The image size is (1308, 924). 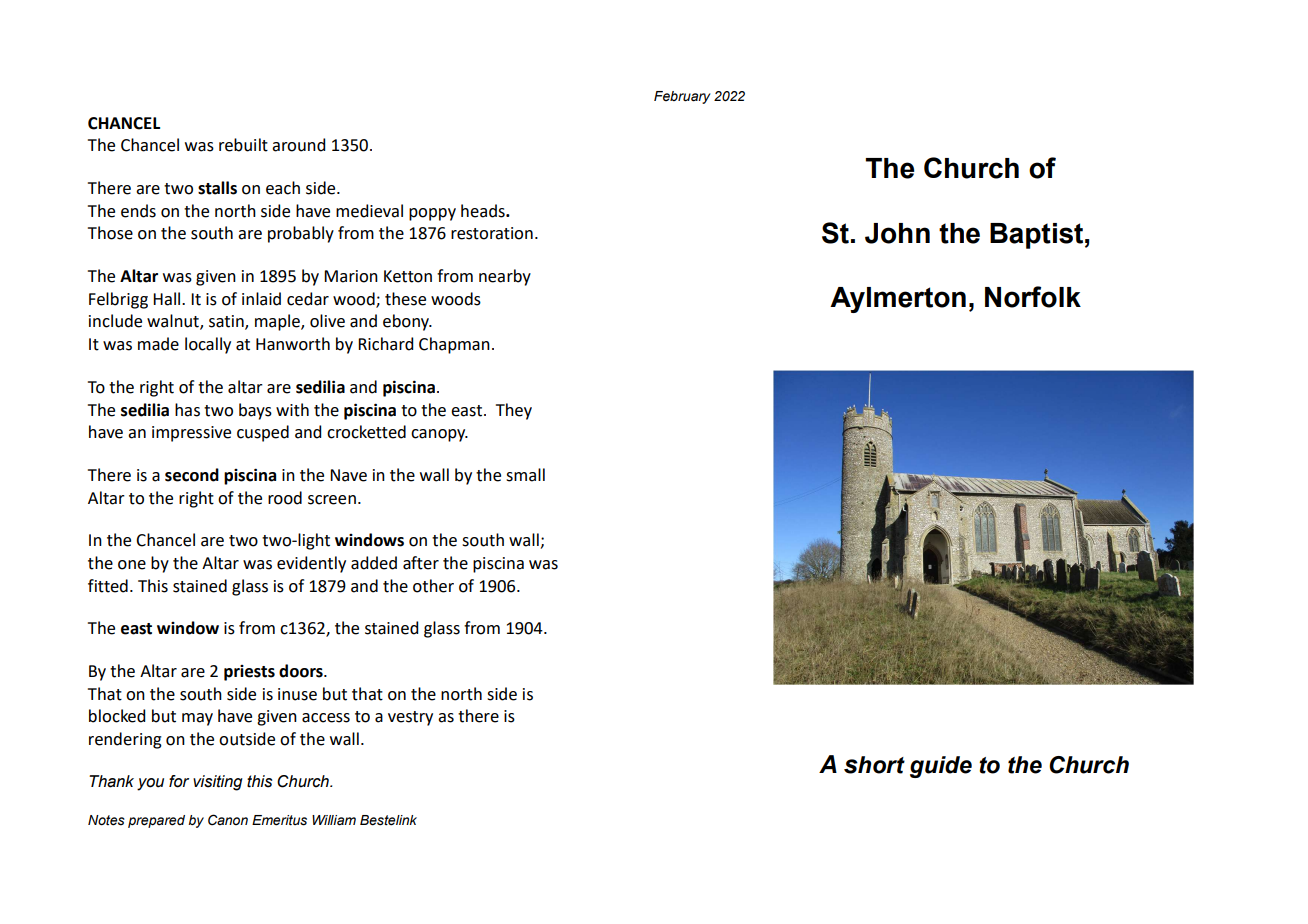 What do you see at coordinates (243, 145) in the screenshot?
I see `rebuilt` at bounding box center [243, 145].
